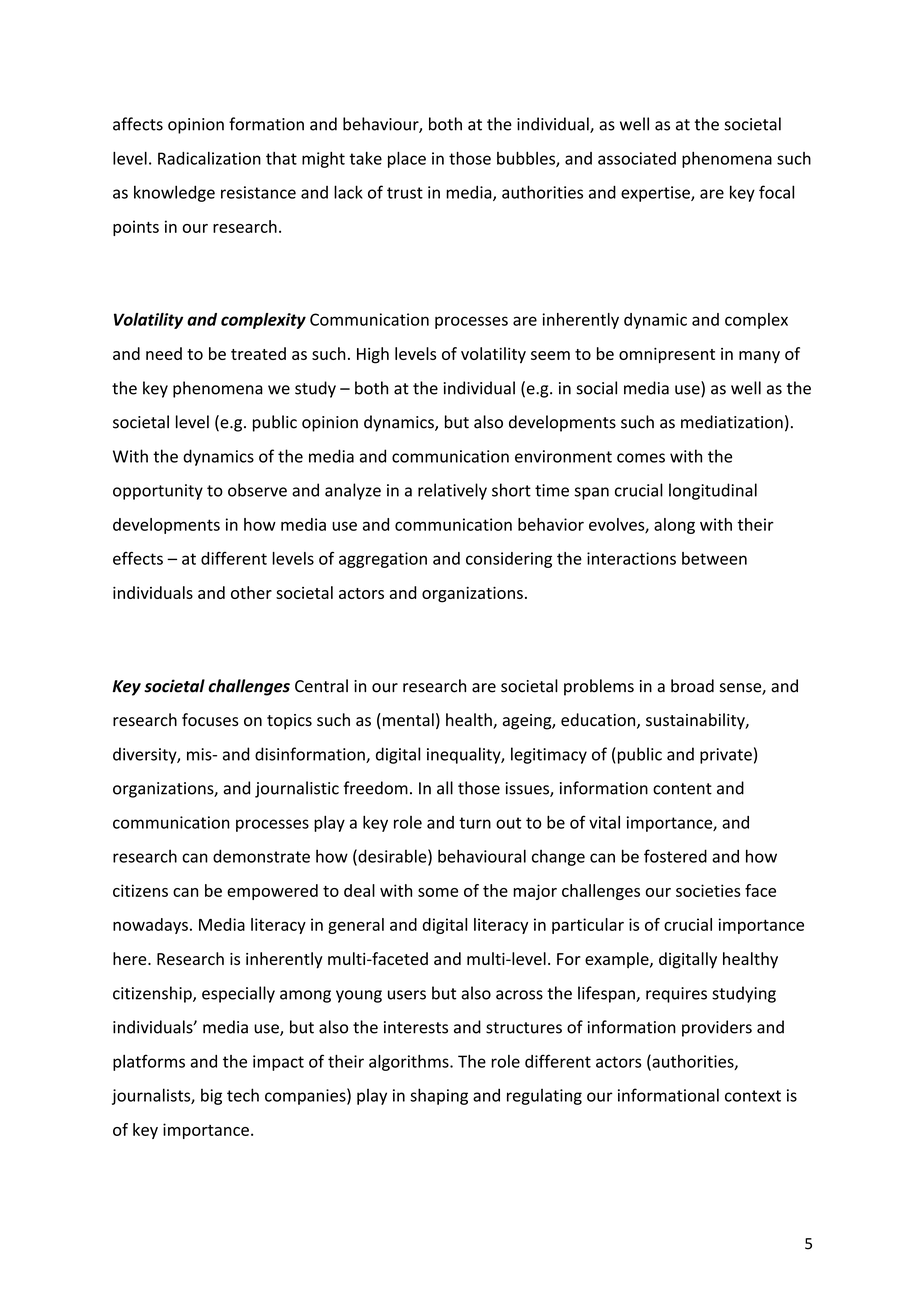 Image resolution: width=924 pixels, height=1308 pixels. What do you see at coordinates (452, 491) in the screenshot?
I see `relatively` at bounding box center [452, 491].
